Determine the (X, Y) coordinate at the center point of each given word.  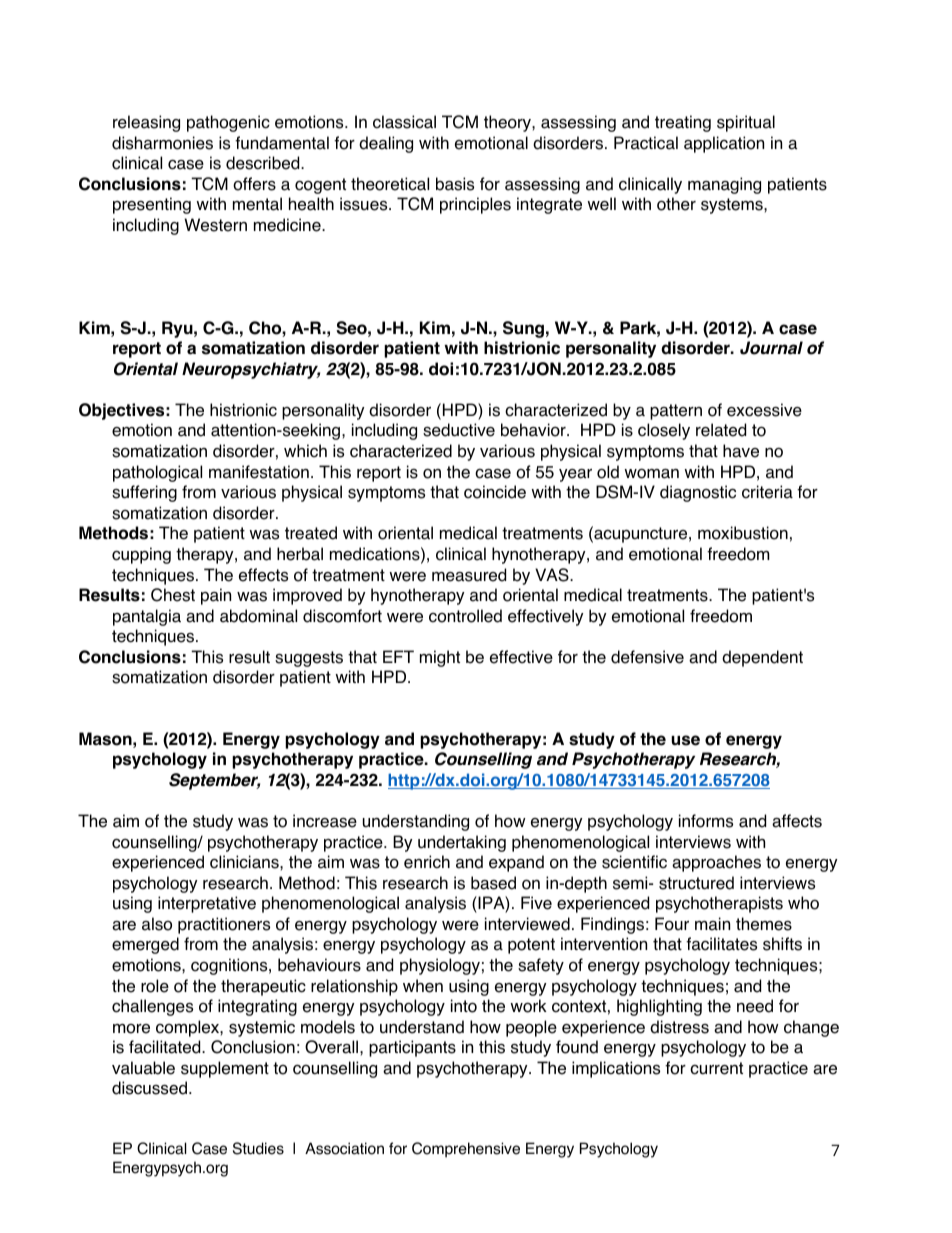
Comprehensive (466, 1150)
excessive (764, 410)
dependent (762, 658)
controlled (465, 616)
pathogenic (228, 123)
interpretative (207, 904)
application (724, 144)
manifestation (259, 472)
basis (455, 184)
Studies (258, 1148)
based (493, 883)
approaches (716, 863)
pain (216, 596)
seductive (459, 430)
